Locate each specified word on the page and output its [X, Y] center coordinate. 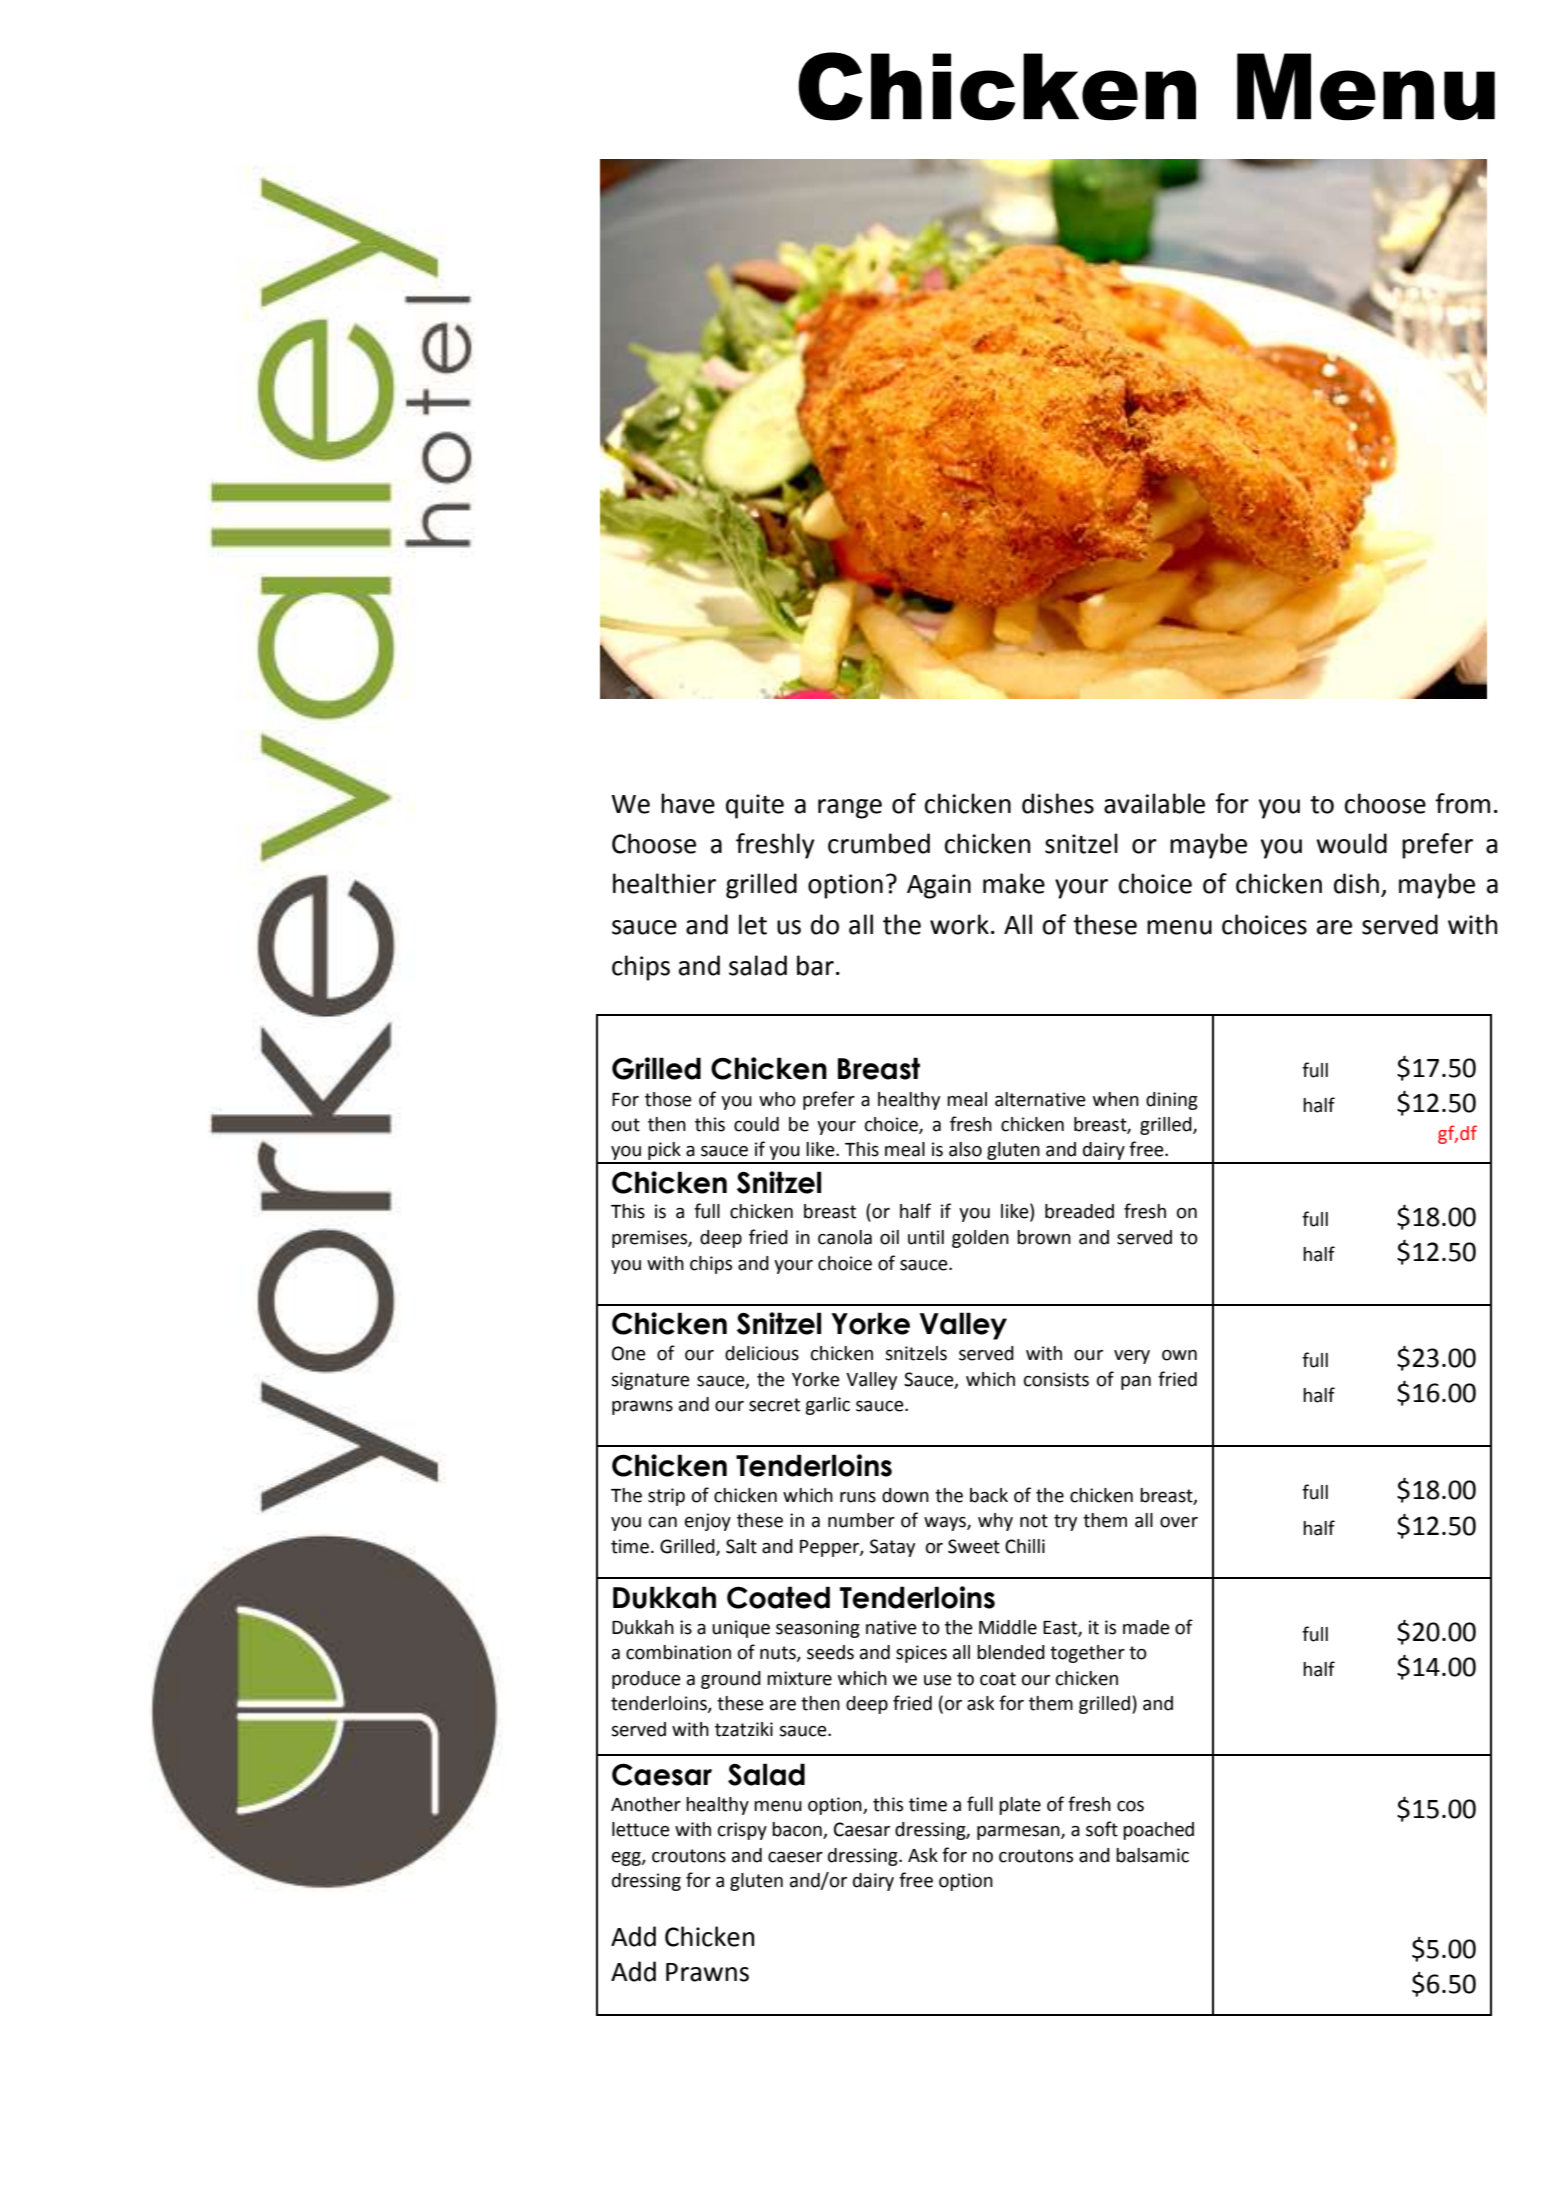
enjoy [708, 1522]
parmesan [1019, 1833]
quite [755, 806]
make [1014, 883]
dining [1172, 1101]
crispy [742, 1831]
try [1065, 1522]
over [1179, 1522]
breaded [1079, 1211]
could [756, 1124]
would [1351, 843]
